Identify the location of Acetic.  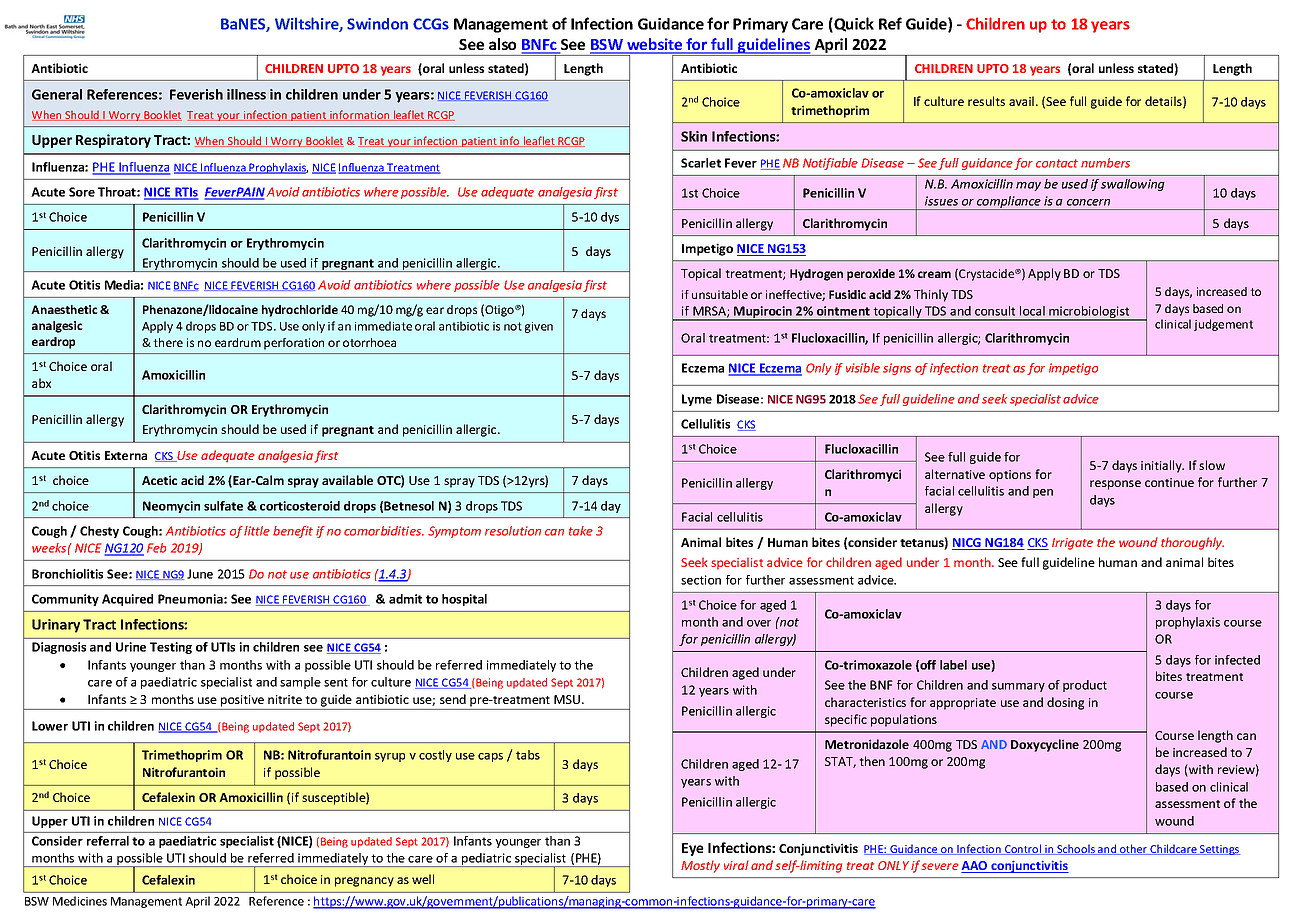
(159, 480).
